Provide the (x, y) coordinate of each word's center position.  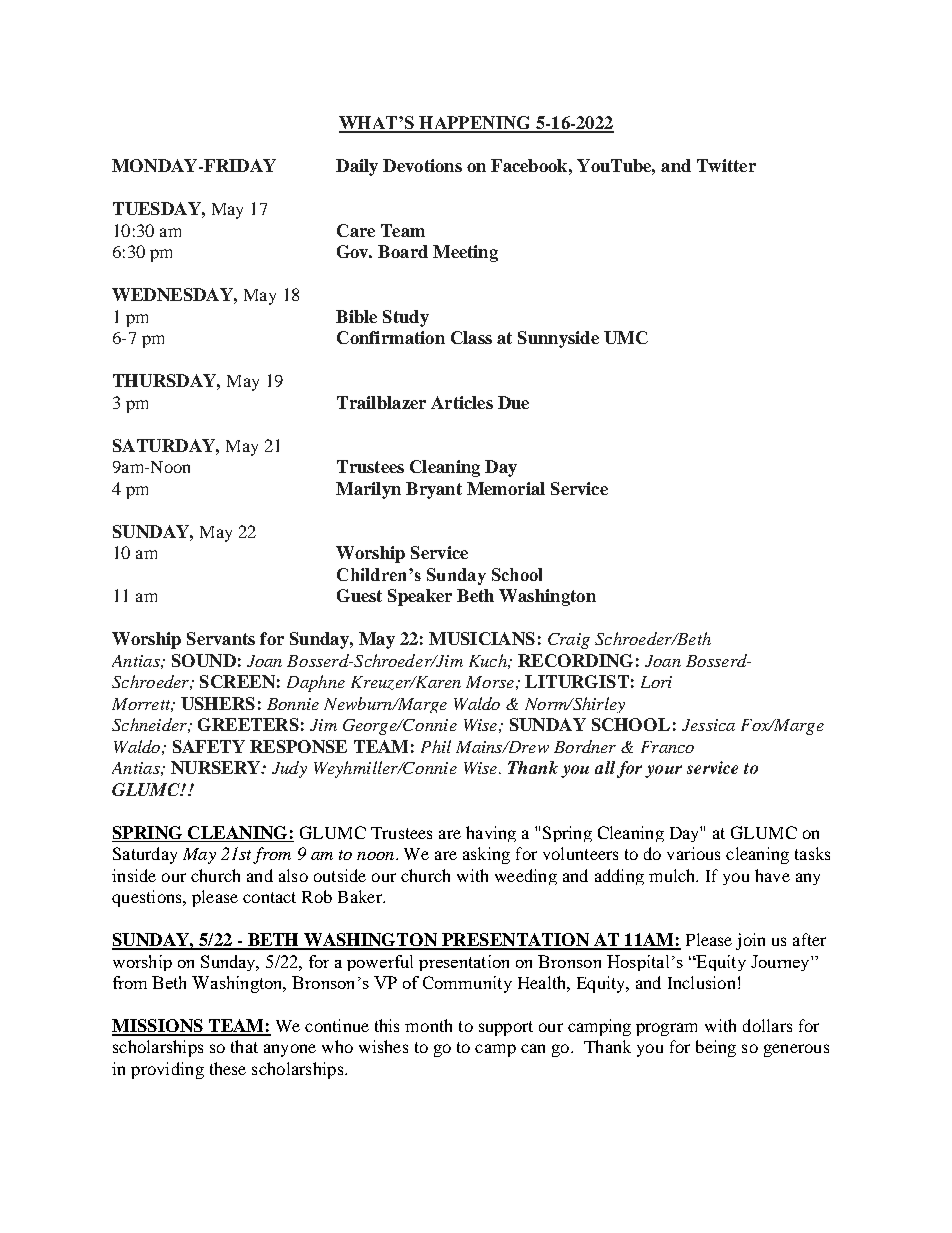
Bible (356, 316)
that (244, 1046)
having (491, 834)
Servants (221, 638)
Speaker (420, 597)
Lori (656, 682)
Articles (462, 402)
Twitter (726, 165)
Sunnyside (558, 339)
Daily (357, 167)
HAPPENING (475, 124)
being (716, 1048)
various (693, 853)
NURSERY (217, 767)
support (506, 1028)
